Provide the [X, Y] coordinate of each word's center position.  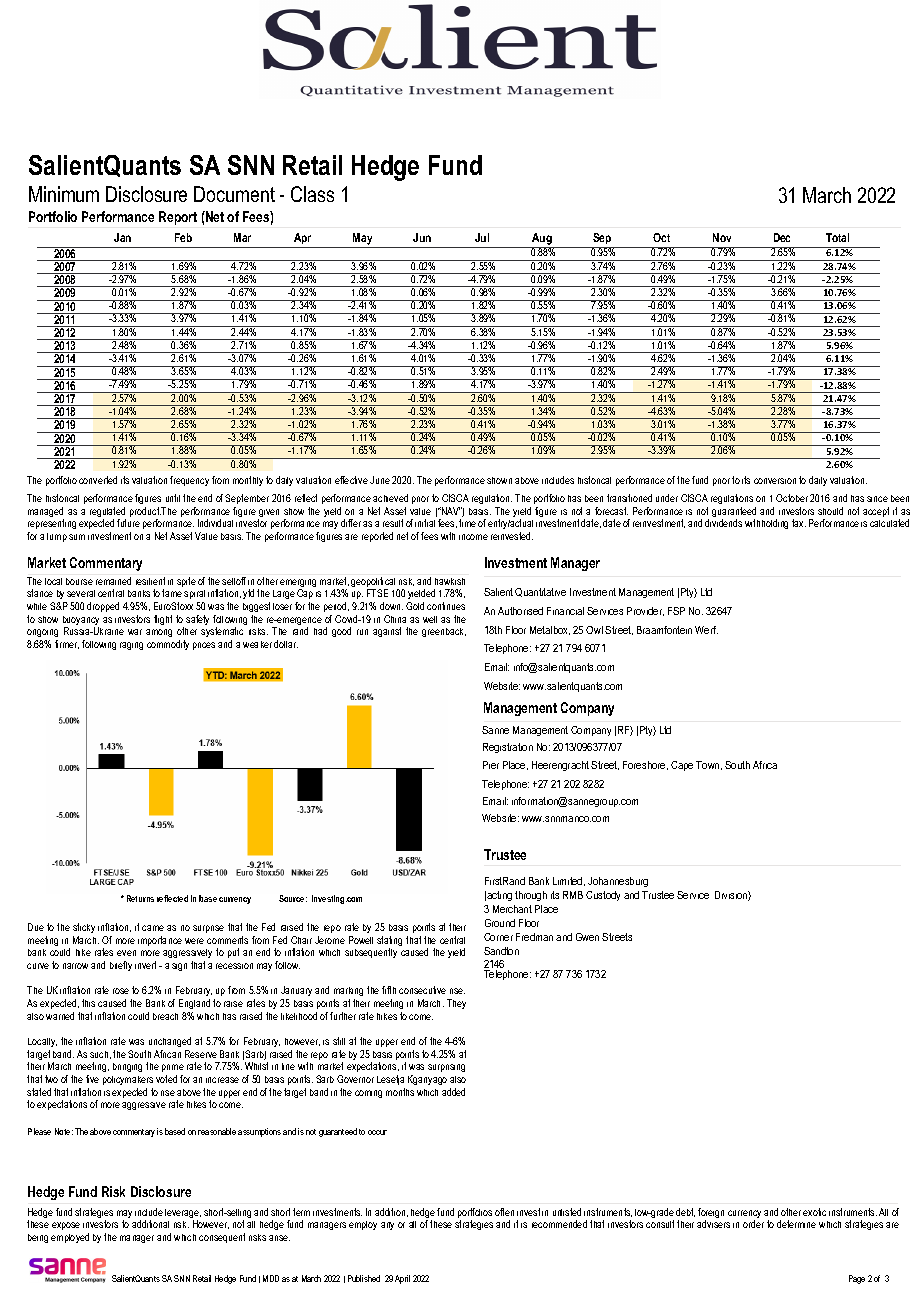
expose [66, 1226]
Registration [508, 748]
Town [709, 765]
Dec [782, 237]
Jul [482, 237]
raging [131, 646]
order [753, 1224]
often [504, 1212]
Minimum [64, 194]
